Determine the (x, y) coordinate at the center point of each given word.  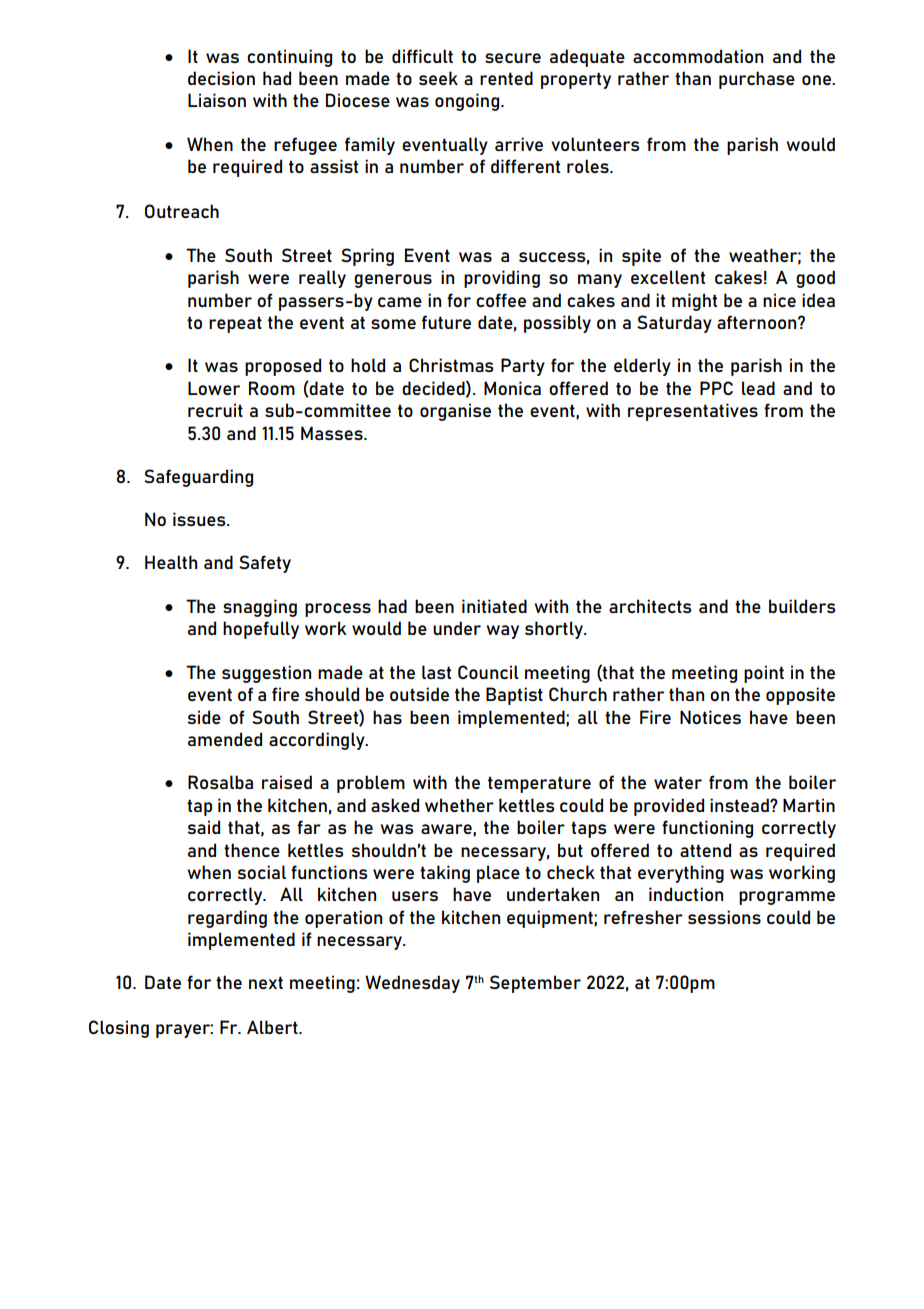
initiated (494, 606)
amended (225, 739)
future (446, 322)
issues (200, 519)
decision (221, 78)
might (694, 302)
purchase (757, 80)
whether (459, 805)
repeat (235, 324)
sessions (724, 917)
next (266, 982)
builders (802, 606)
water (678, 782)
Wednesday (412, 984)
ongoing (468, 102)
